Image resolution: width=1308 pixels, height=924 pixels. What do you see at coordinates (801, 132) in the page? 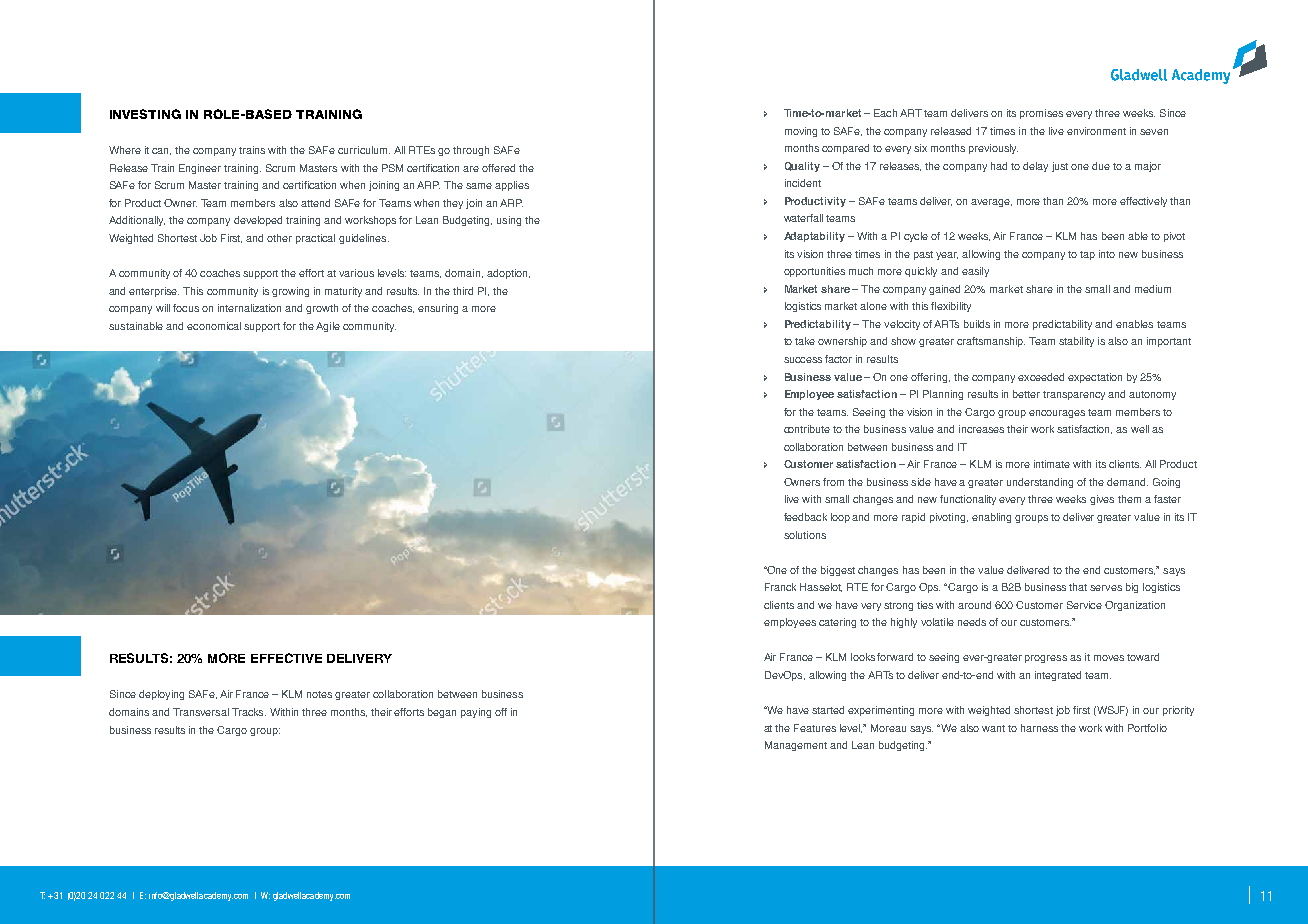
I see `moving` at bounding box center [801, 132].
